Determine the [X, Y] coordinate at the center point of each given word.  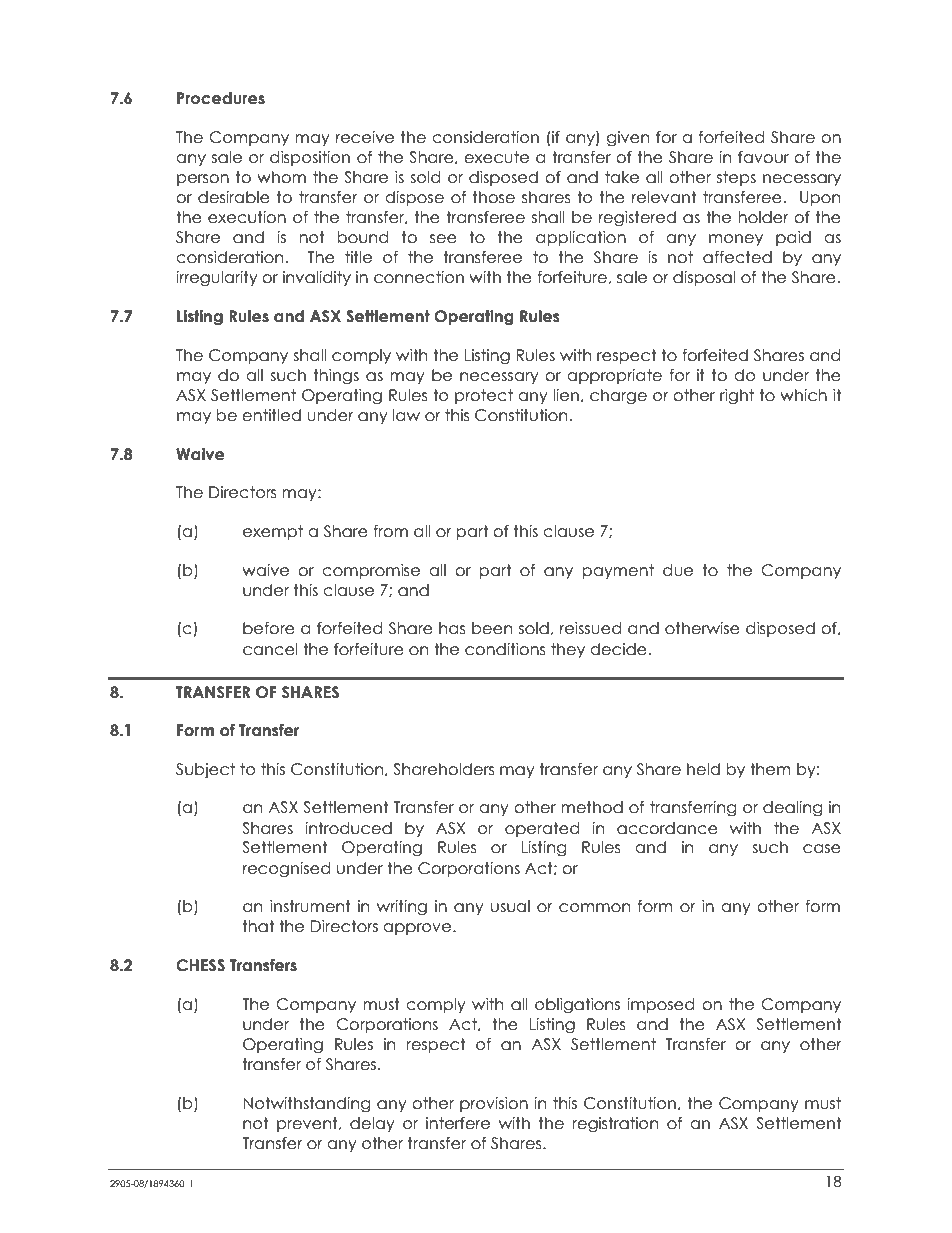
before [269, 628]
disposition [310, 158]
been [492, 628]
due [678, 570]
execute [496, 157]
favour [763, 157]
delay [372, 1124]
